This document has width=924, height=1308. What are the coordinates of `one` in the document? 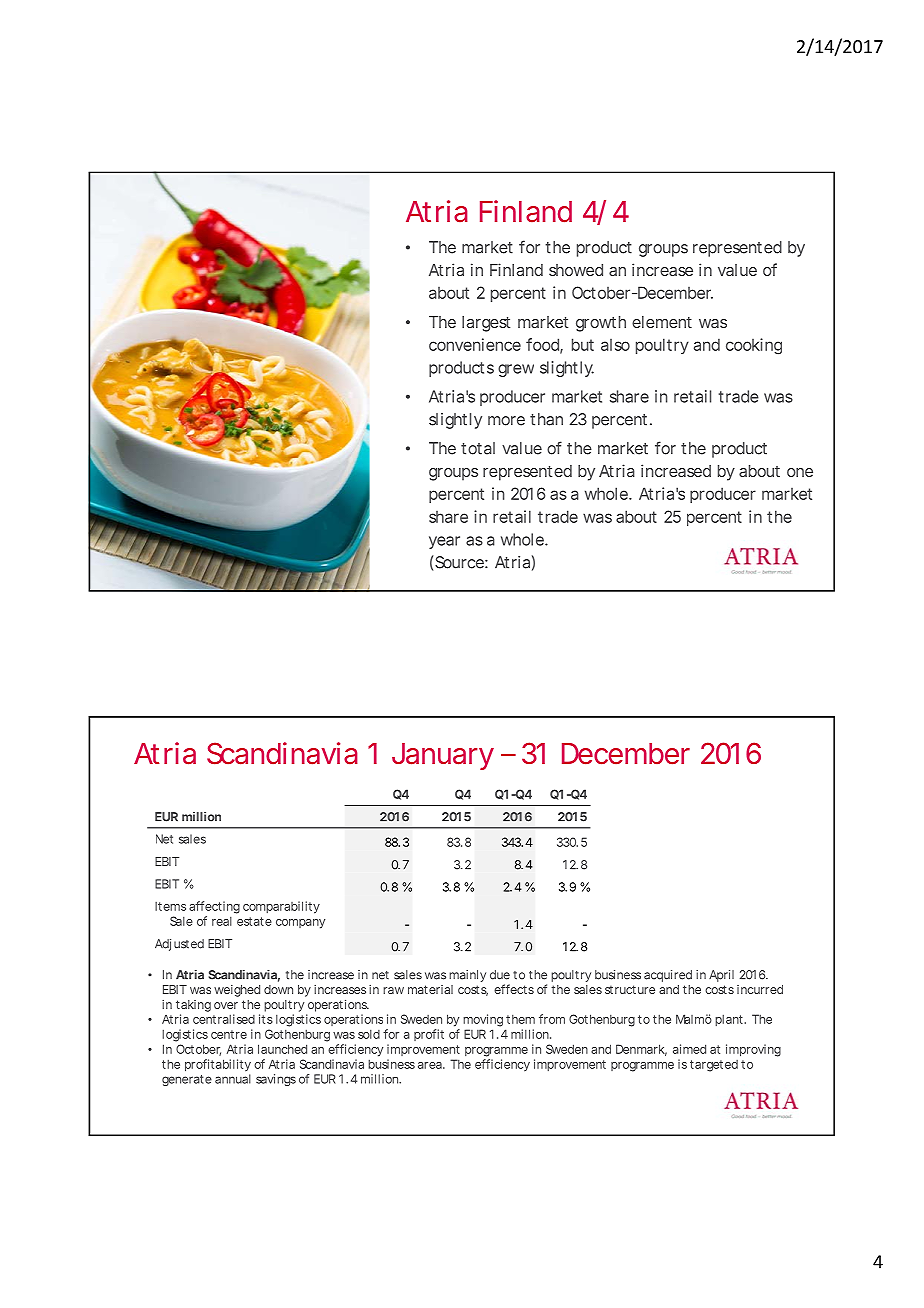 It's located at (800, 472).
